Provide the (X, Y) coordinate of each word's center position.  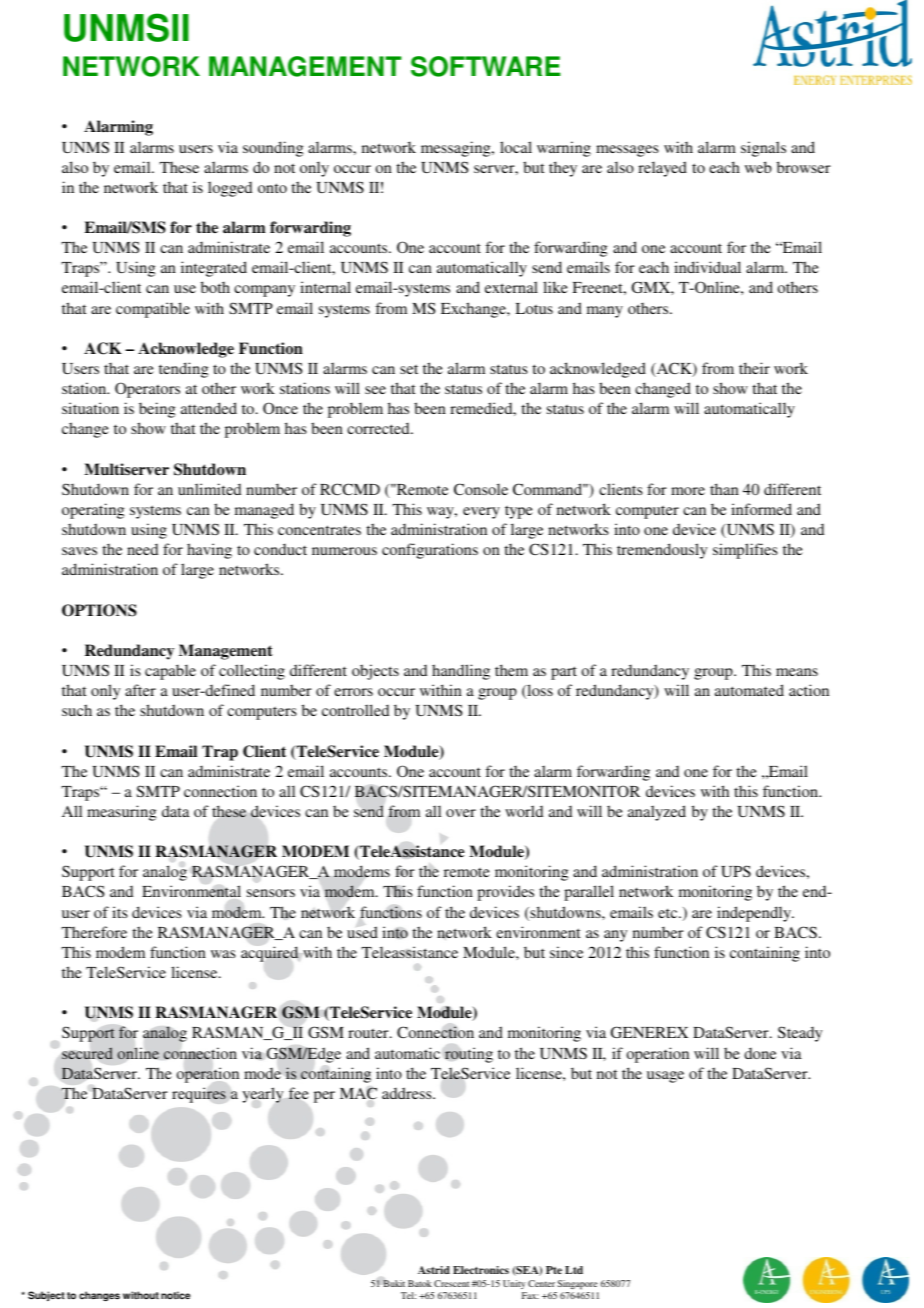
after (140, 690)
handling (461, 672)
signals (763, 149)
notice (175, 1295)
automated (749, 690)
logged (230, 189)
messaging (457, 149)
